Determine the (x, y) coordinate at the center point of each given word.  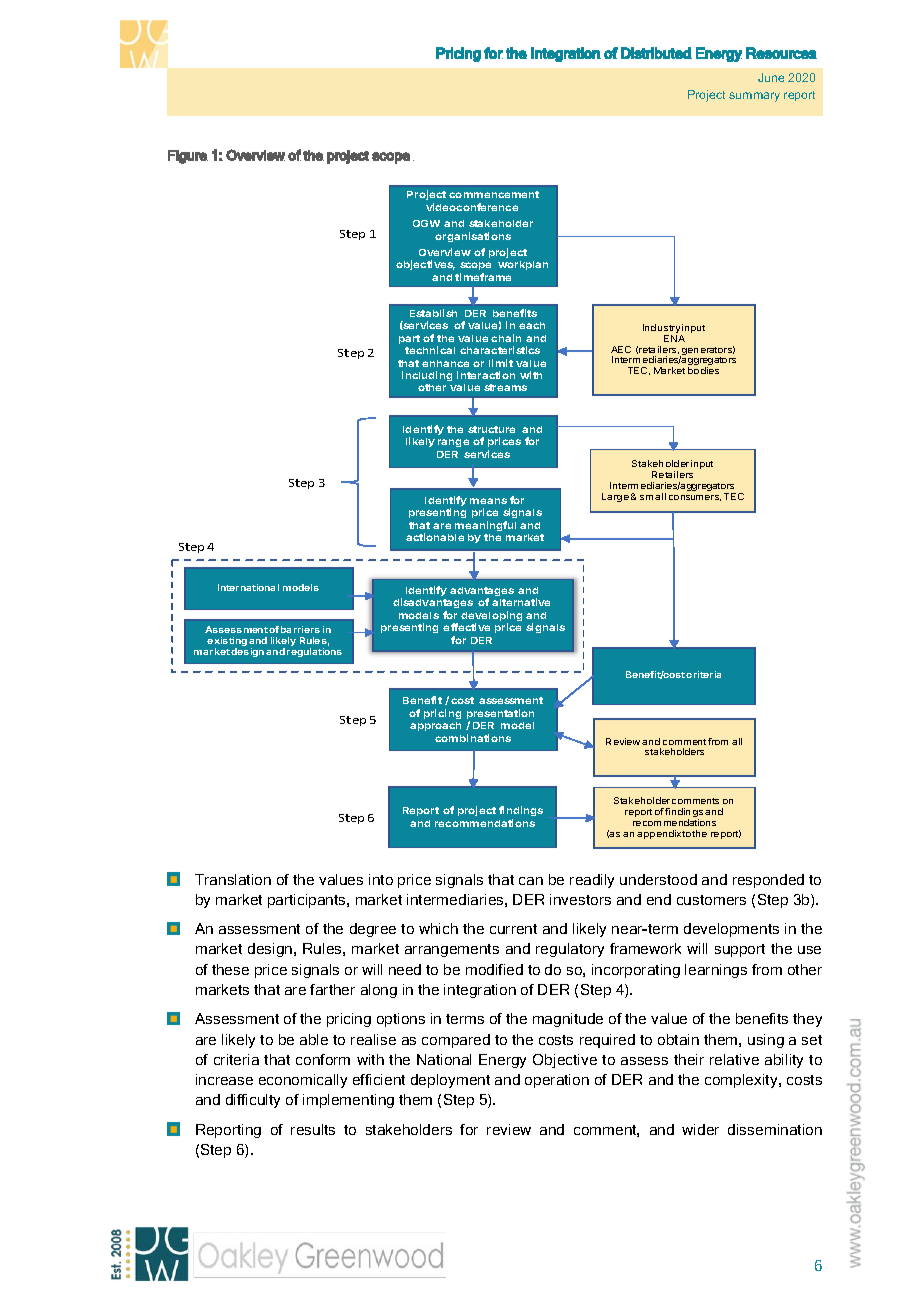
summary (754, 97)
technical (430, 350)
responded (768, 881)
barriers (300, 629)
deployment (450, 1081)
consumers (695, 498)
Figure (188, 157)
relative (734, 1059)
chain (506, 338)
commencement (494, 194)
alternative (521, 602)
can (531, 881)
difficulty (253, 1101)
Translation (233, 879)
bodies (703, 370)
